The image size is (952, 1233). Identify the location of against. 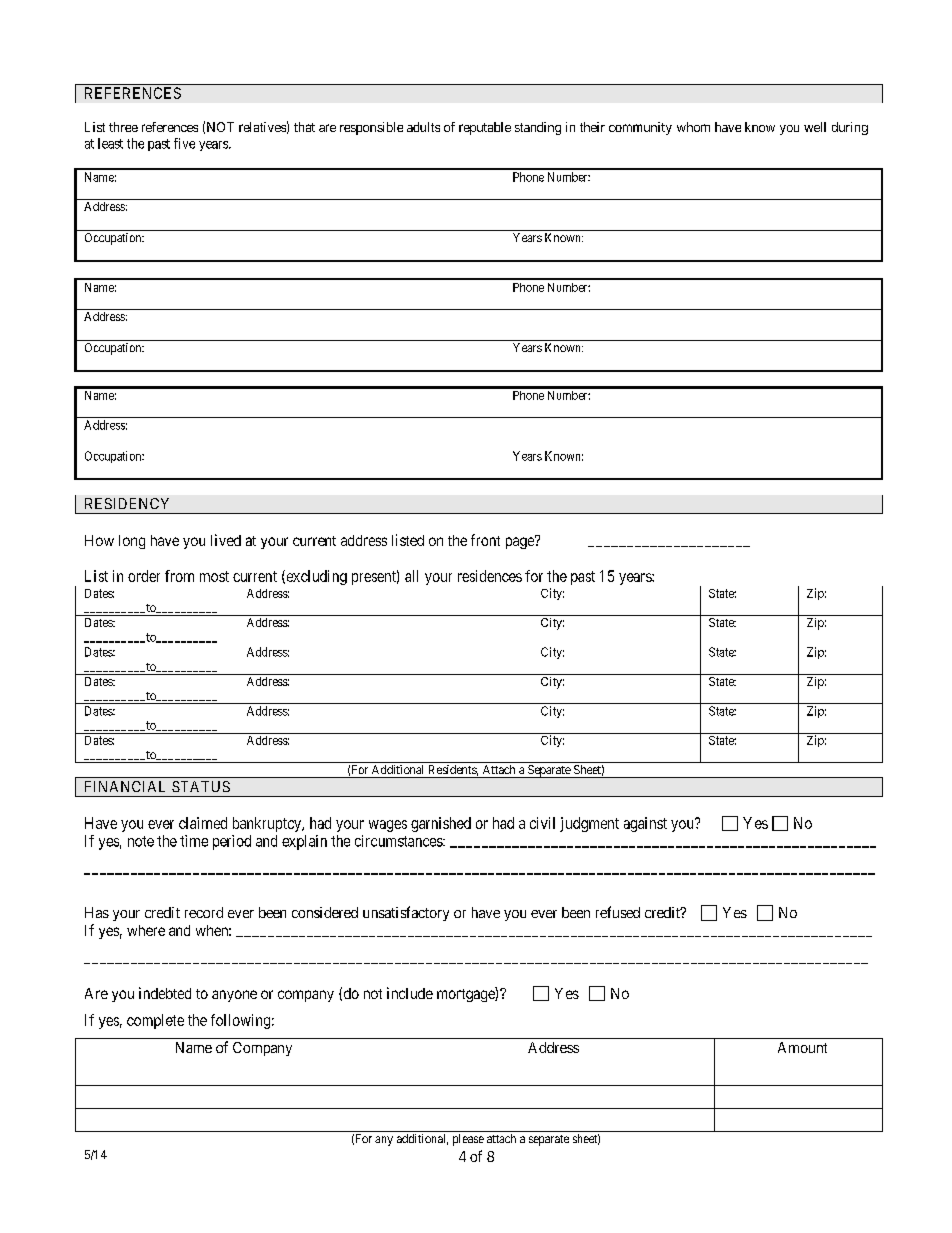
(645, 824).
